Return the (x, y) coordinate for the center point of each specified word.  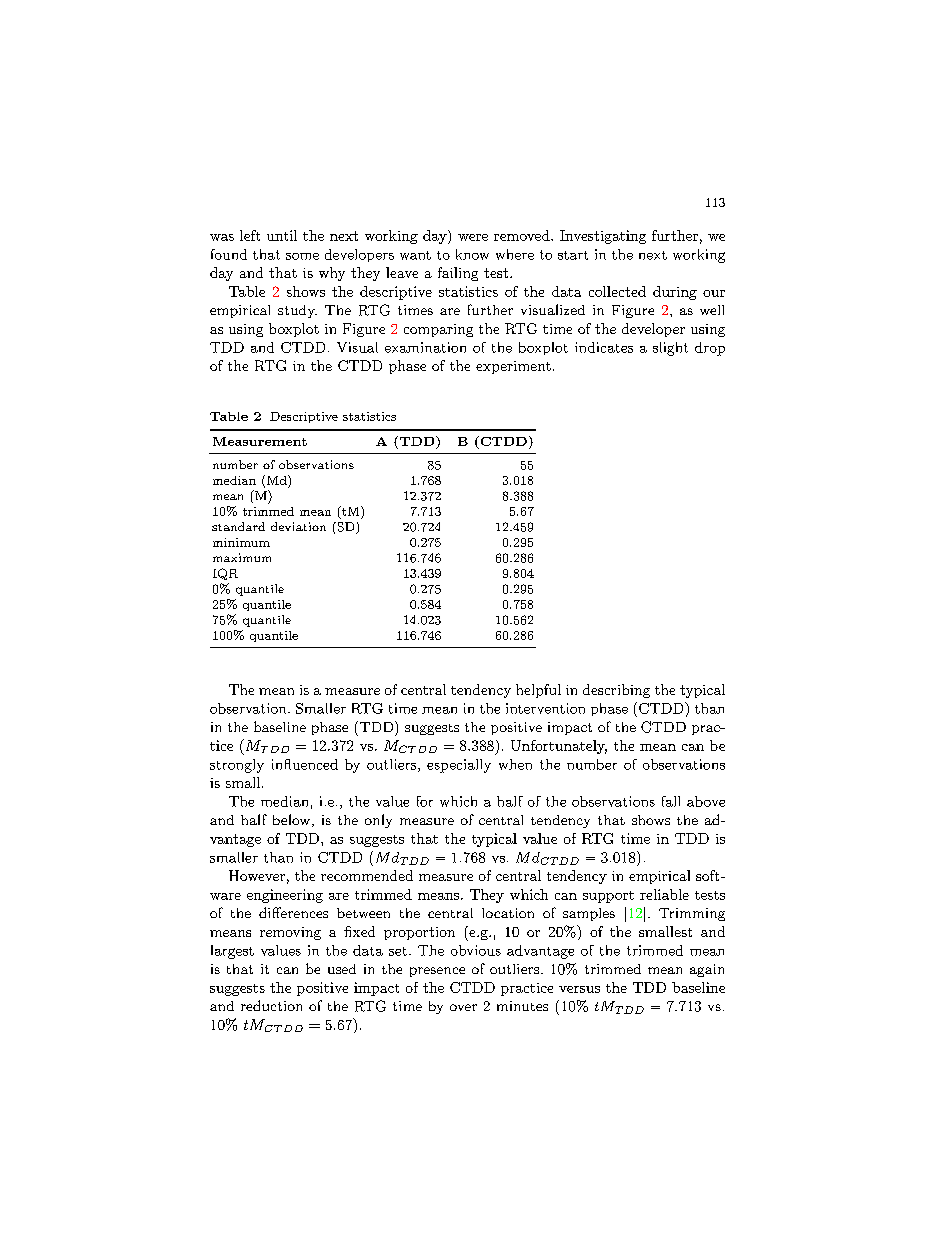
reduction (271, 1005)
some (302, 256)
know (472, 254)
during (675, 293)
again (707, 970)
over (463, 1007)
